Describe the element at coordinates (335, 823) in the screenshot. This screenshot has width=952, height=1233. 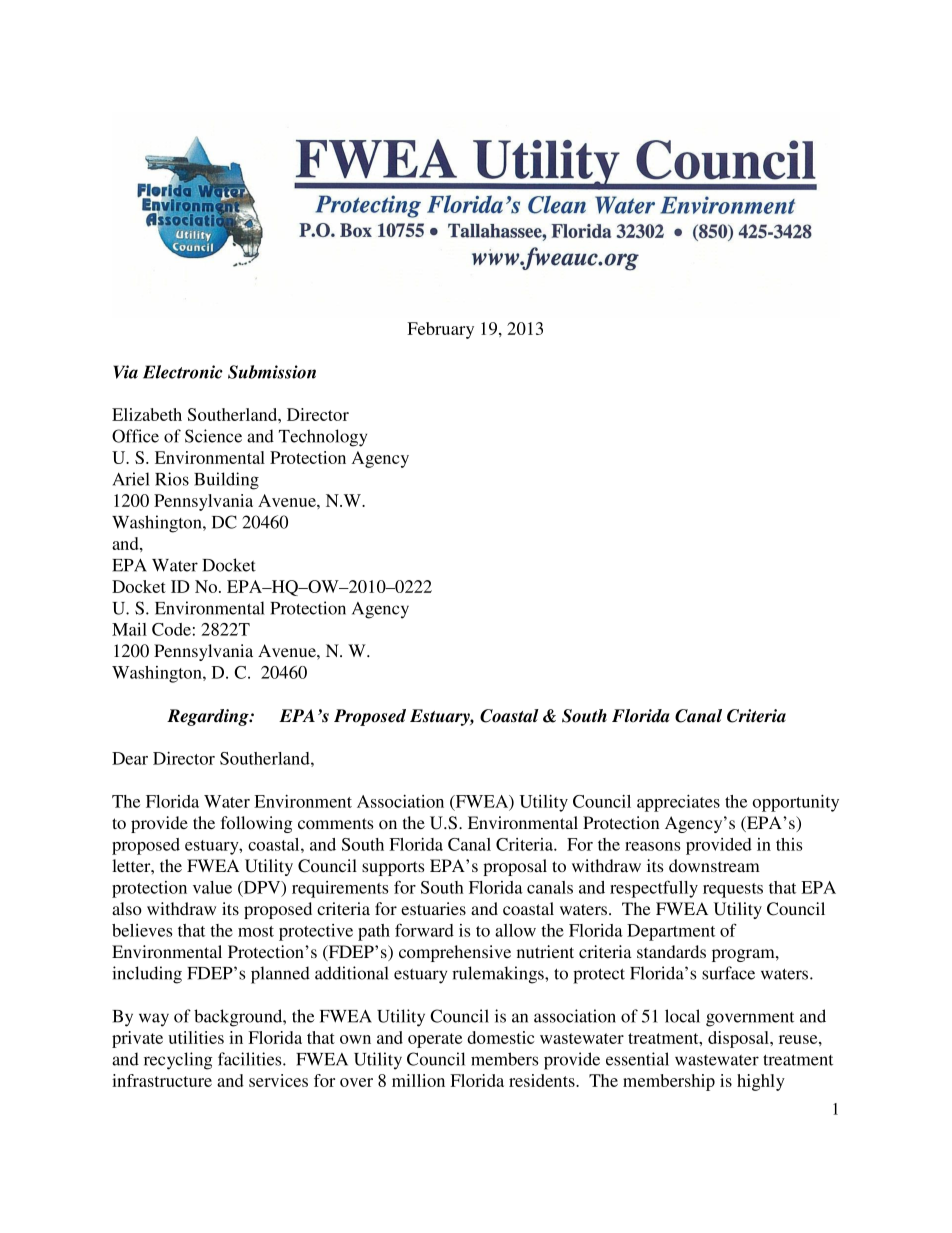
I see `comments` at that location.
